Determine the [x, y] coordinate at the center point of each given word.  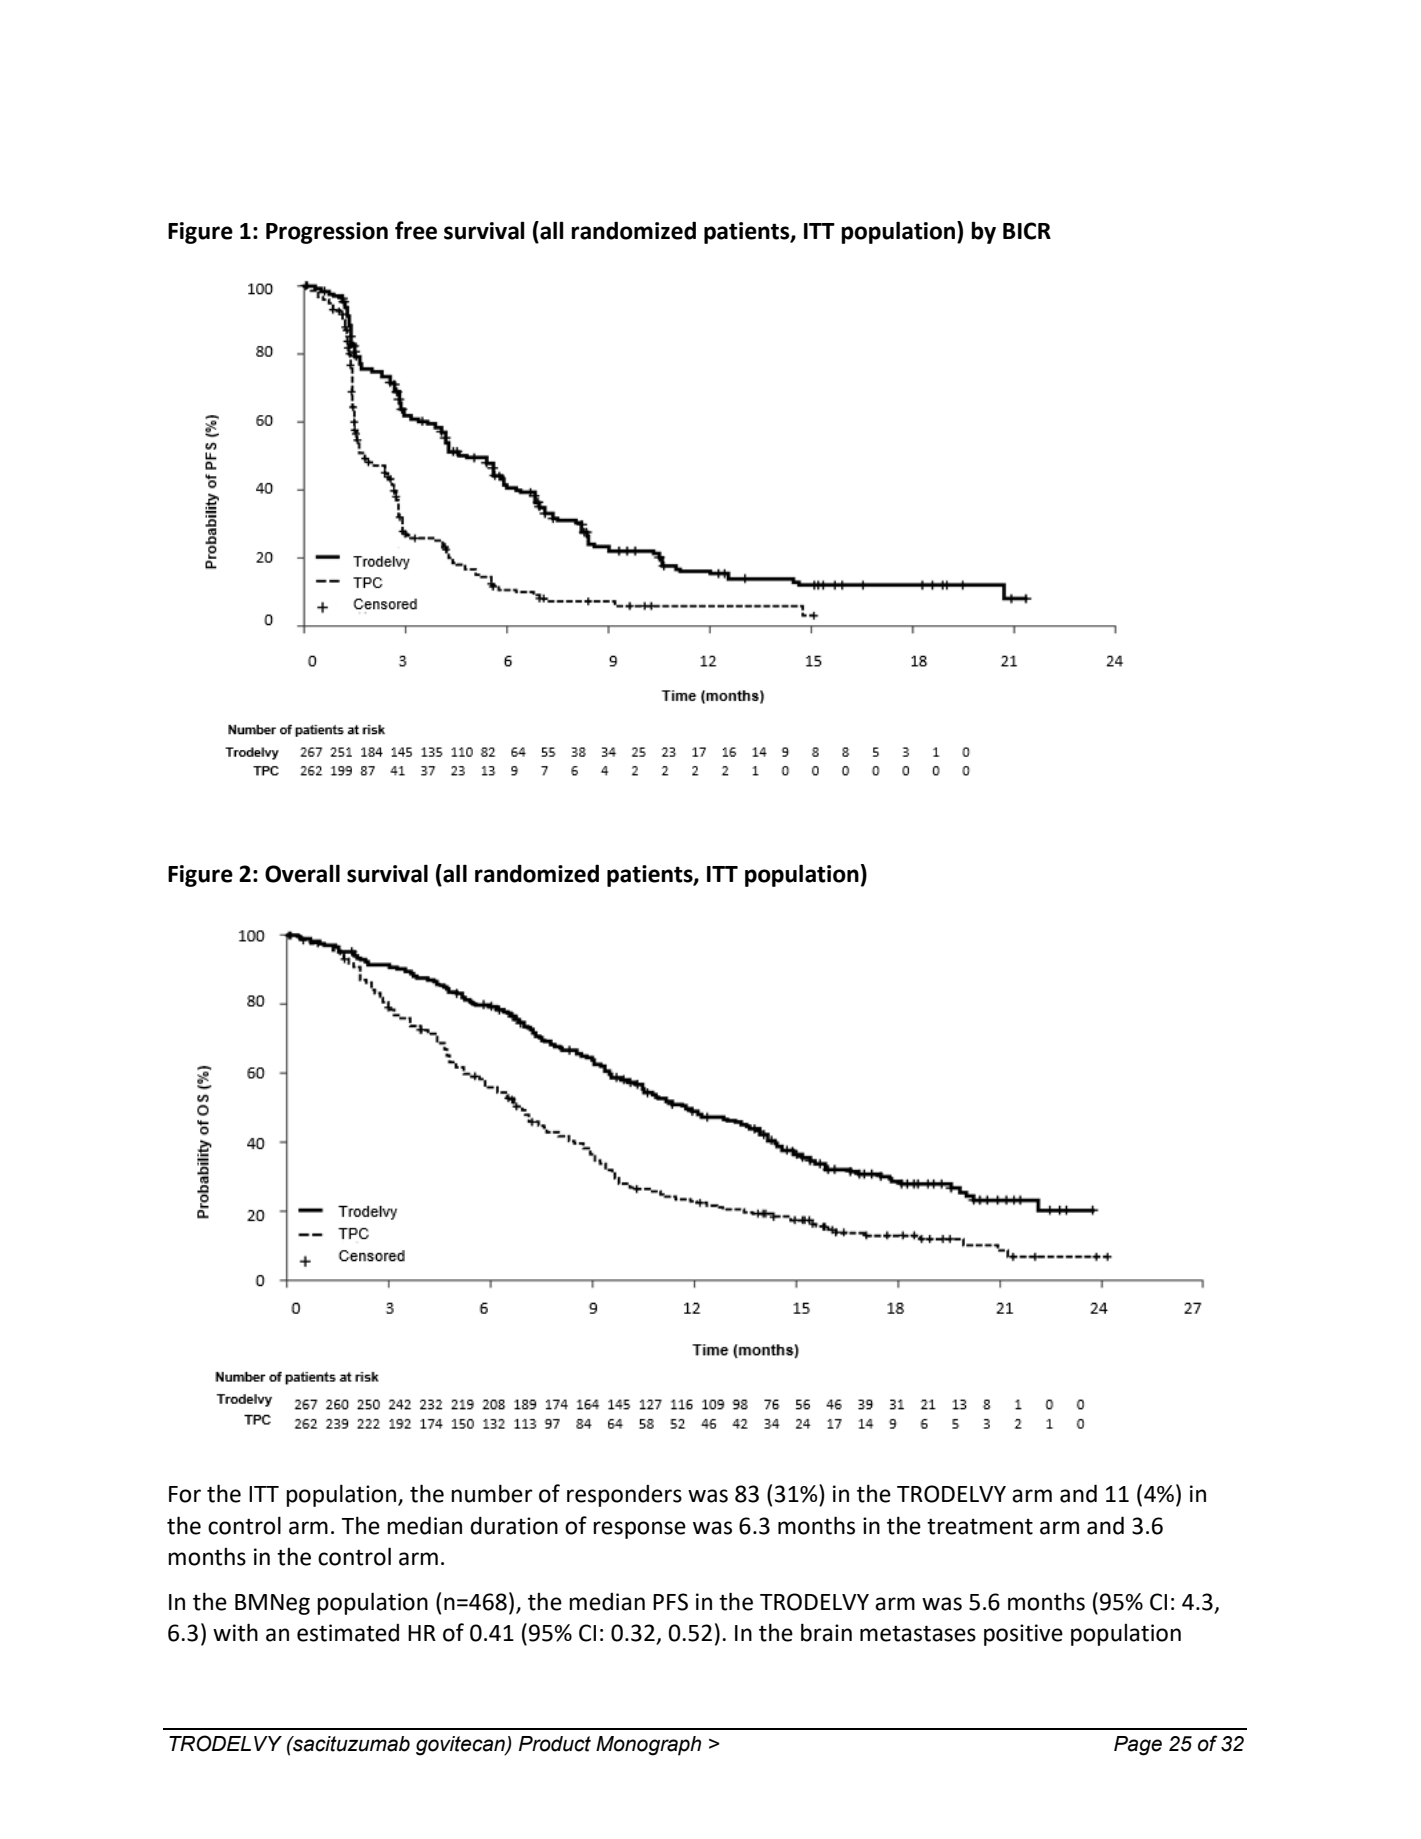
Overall [302, 873]
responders [624, 1495]
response [639, 1530]
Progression [327, 233]
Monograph [648, 1746]
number [492, 1493]
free [416, 230]
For [185, 1494]
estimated [348, 1632]
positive [1023, 1635]
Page [1138, 1746]
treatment [980, 1526]
